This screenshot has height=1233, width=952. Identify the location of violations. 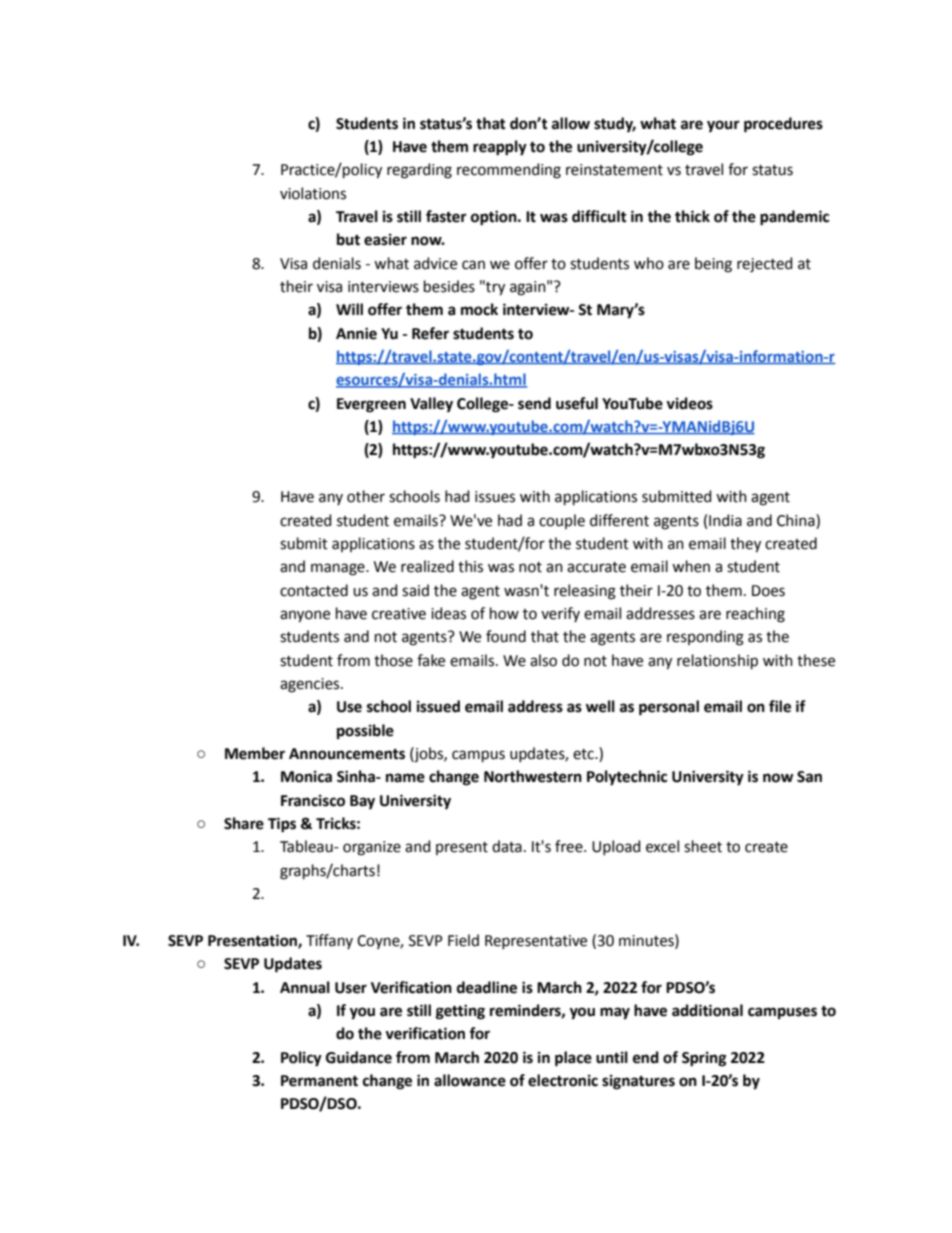
(313, 193).
